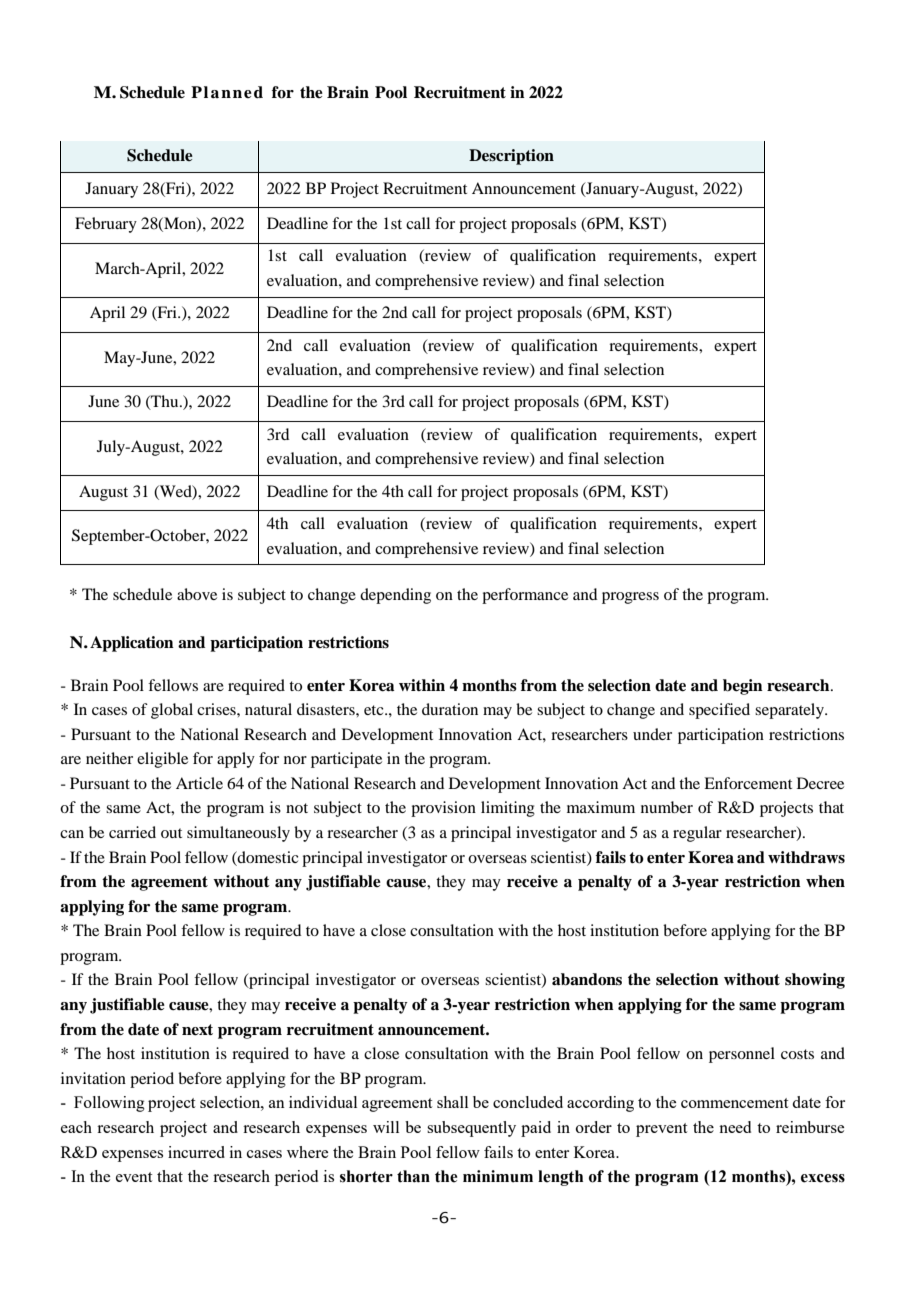 Image resolution: width=924 pixels, height=1309 pixels. Describe the element at coordinates (511, 157) in the screenshot. I see `Description` at that location.
